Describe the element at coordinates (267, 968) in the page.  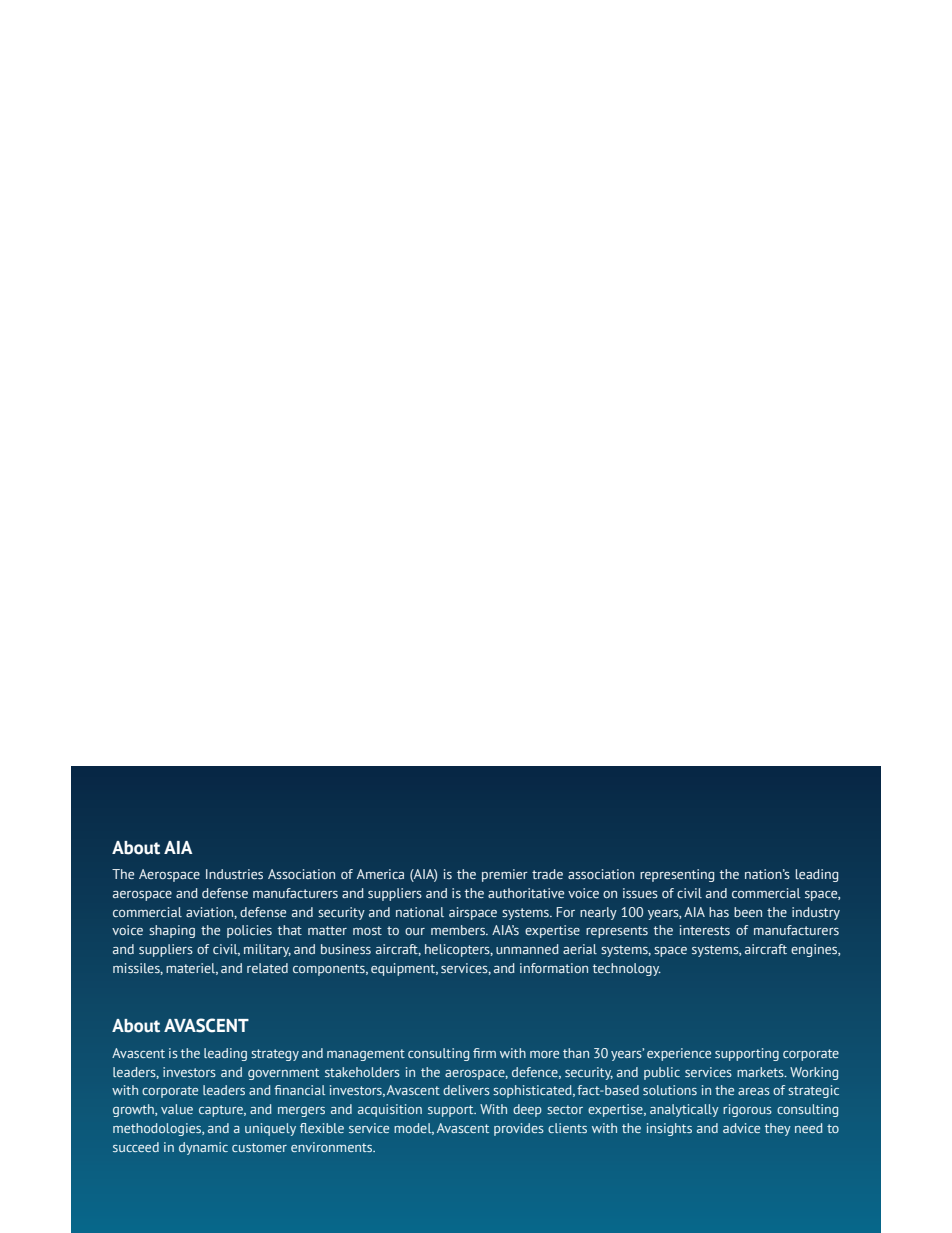
I see `related` at that location.
